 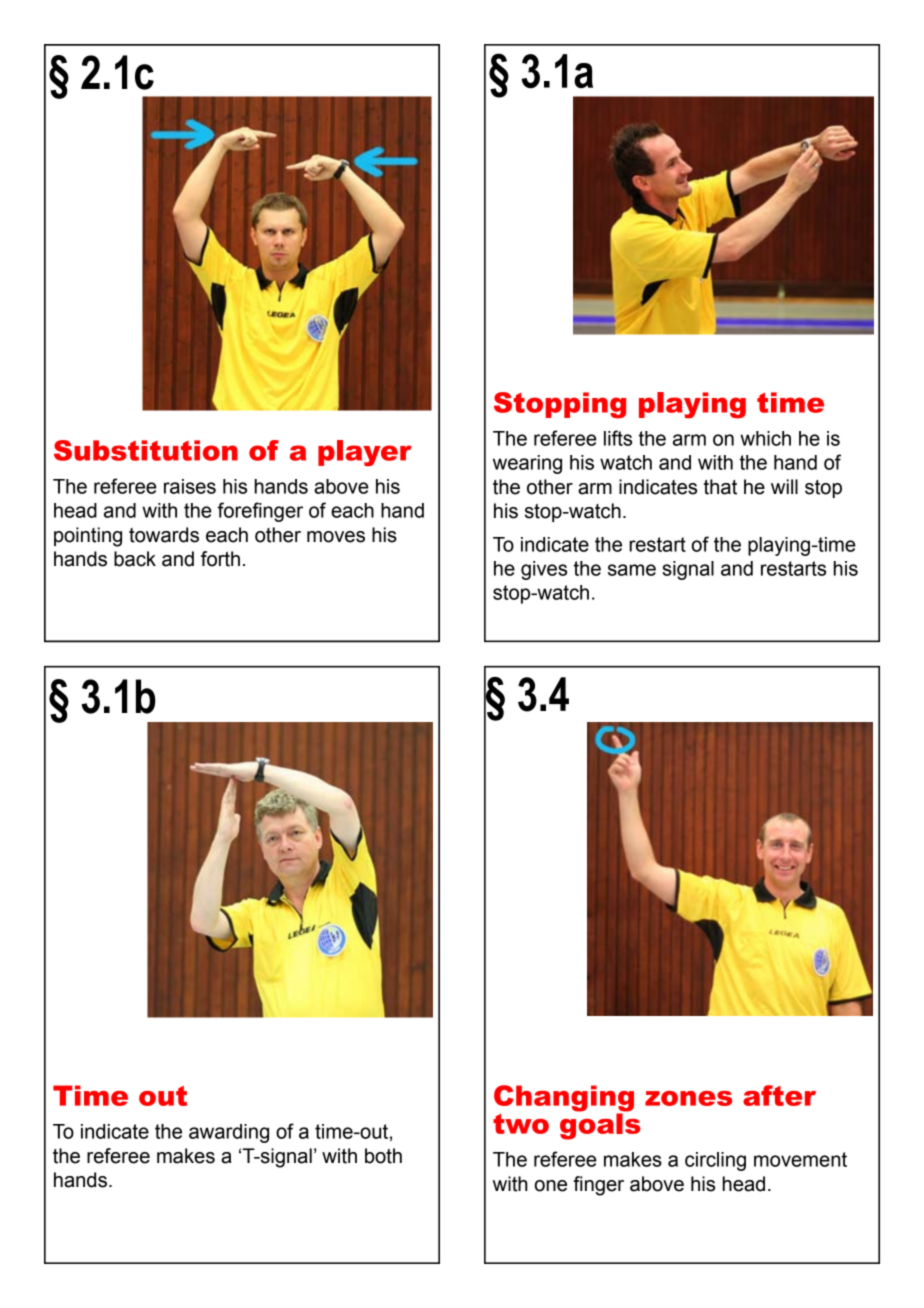 I want to click on Substitution, so click(x=146, y=450).
